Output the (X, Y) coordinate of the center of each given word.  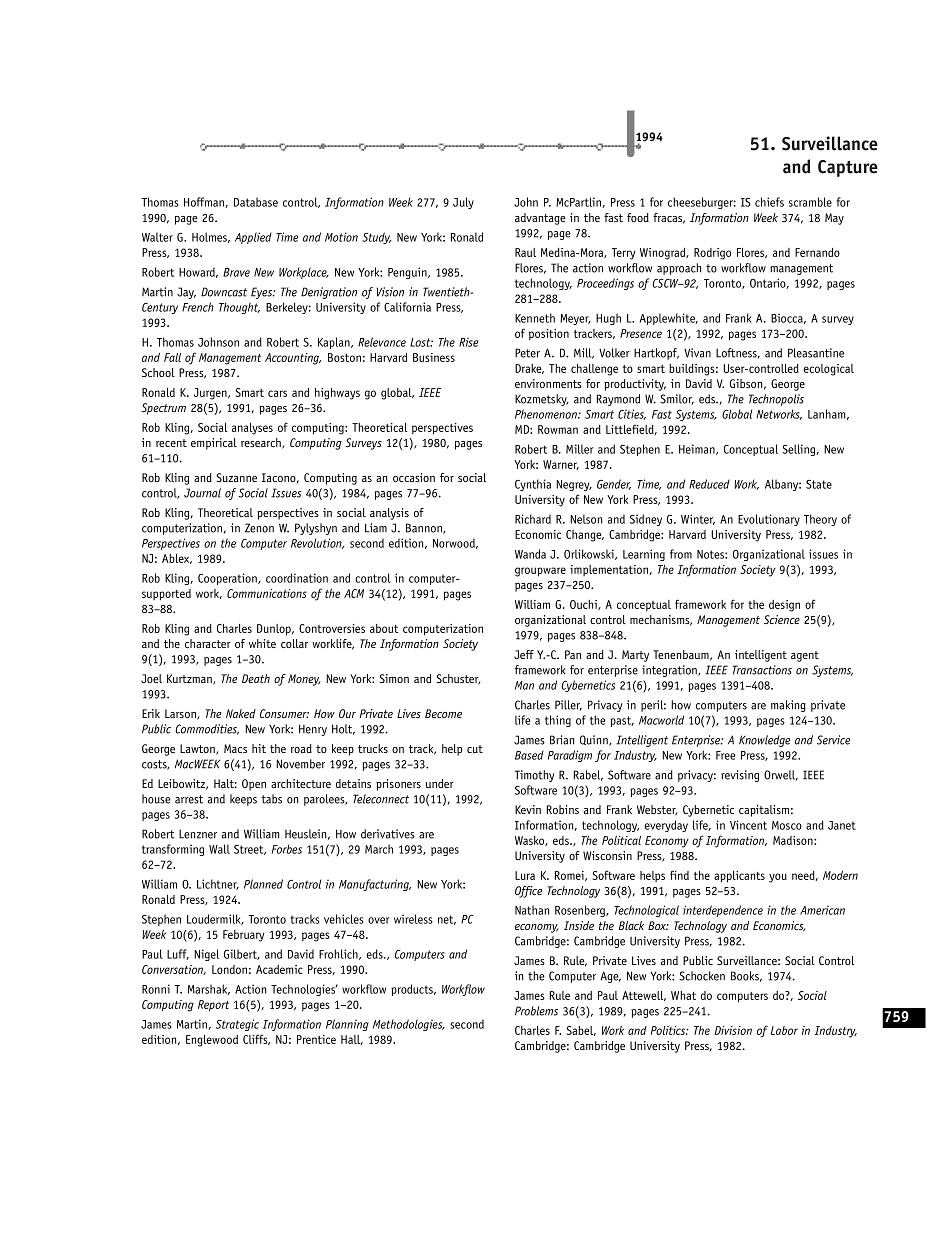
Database (256, 202)
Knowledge (764, 741)
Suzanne (236, 477)
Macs (235, 748)
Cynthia (533, 485)
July (463, 203)
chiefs (769, 202)
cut (475, 749)
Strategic (237, 1025)
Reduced (709, 484)
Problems (536, 1011)
